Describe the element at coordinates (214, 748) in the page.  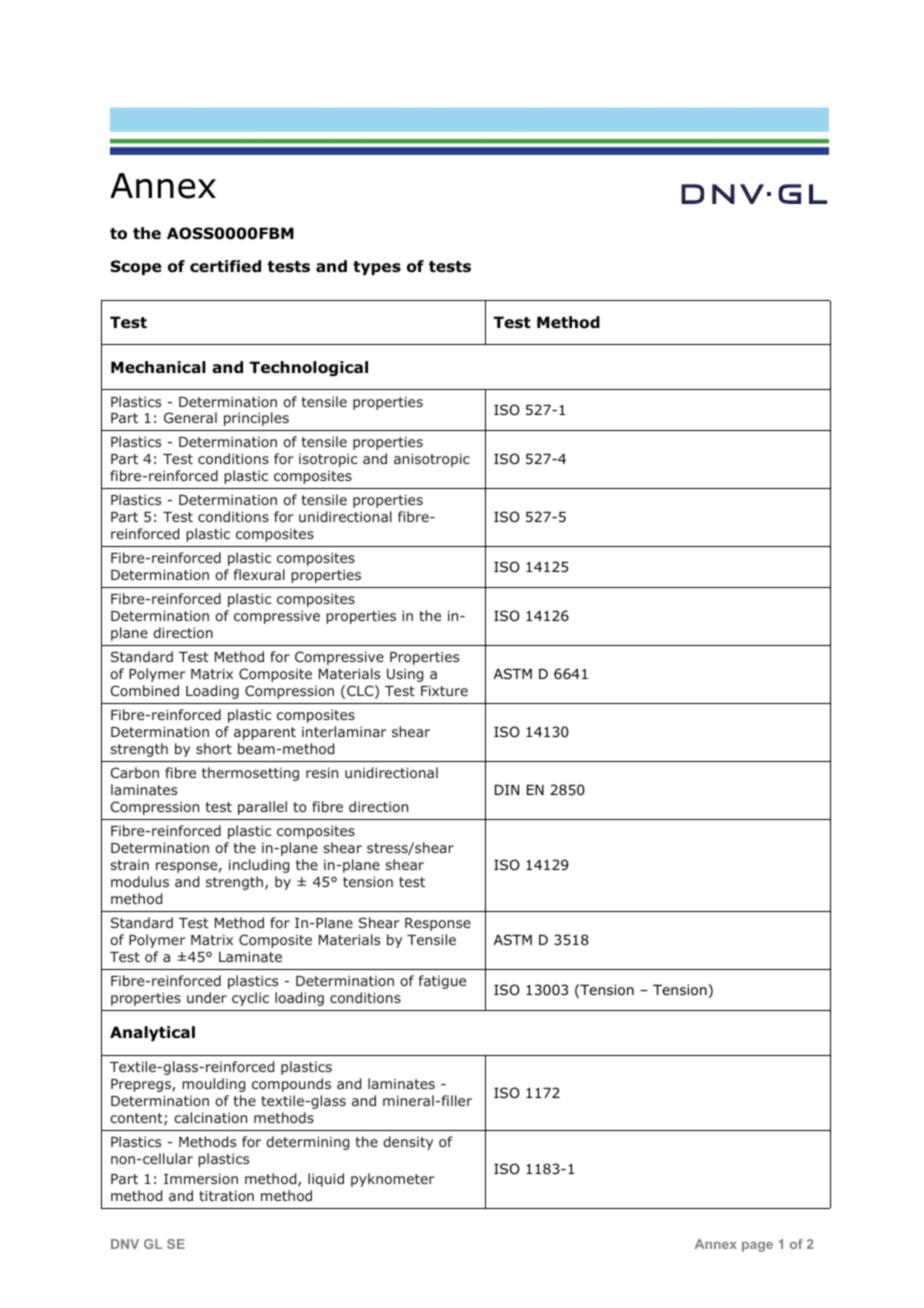
I see `short` at that location.
